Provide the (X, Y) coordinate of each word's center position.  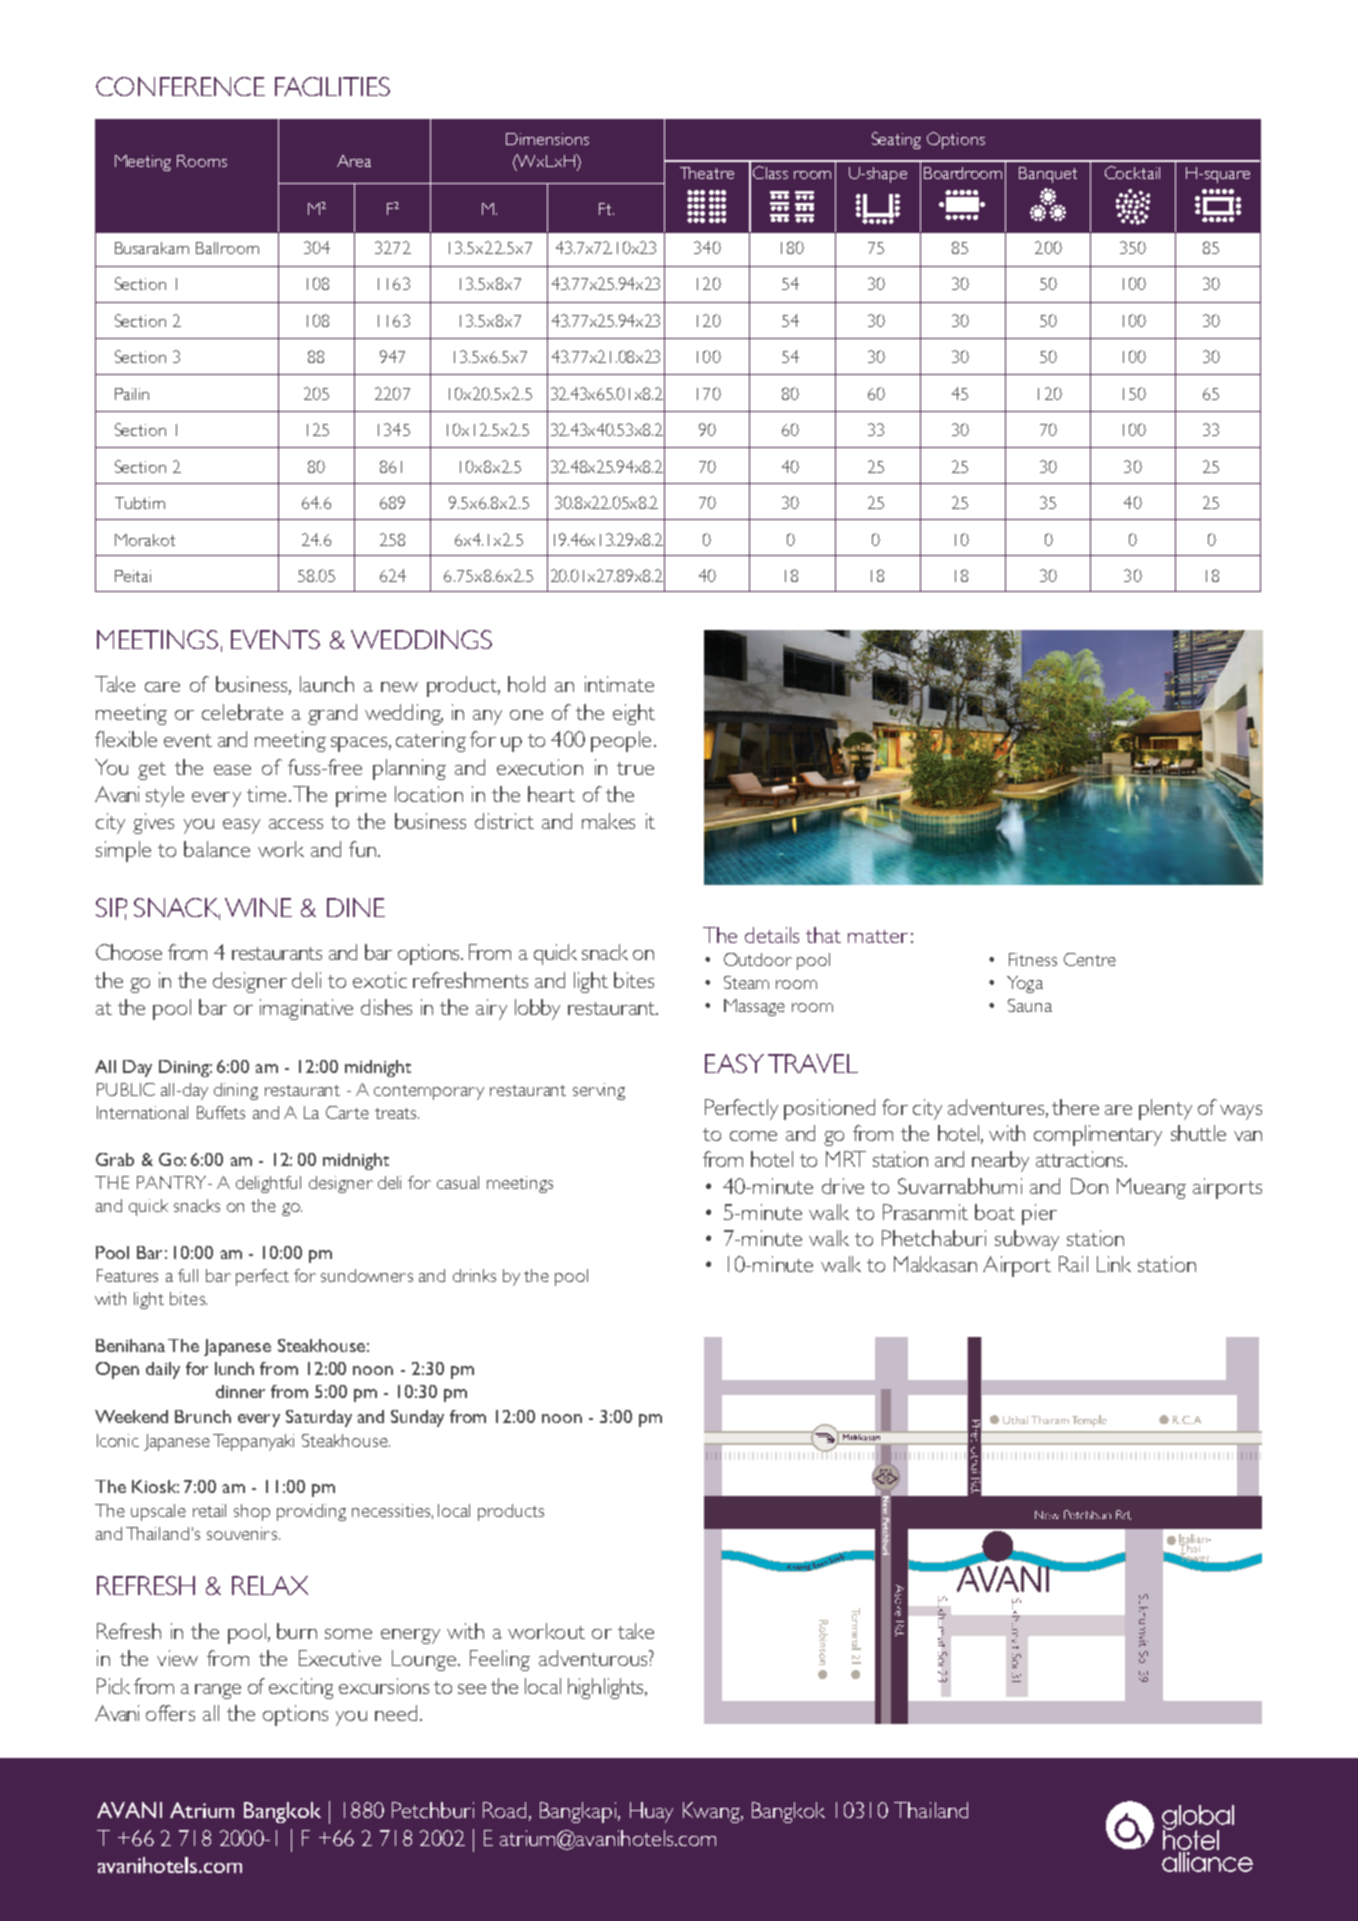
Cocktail (1132, 172)
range (218, 1691)
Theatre (707, 173)
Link (1114, 1264)
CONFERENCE (180, 86)
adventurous (594, 1658)
